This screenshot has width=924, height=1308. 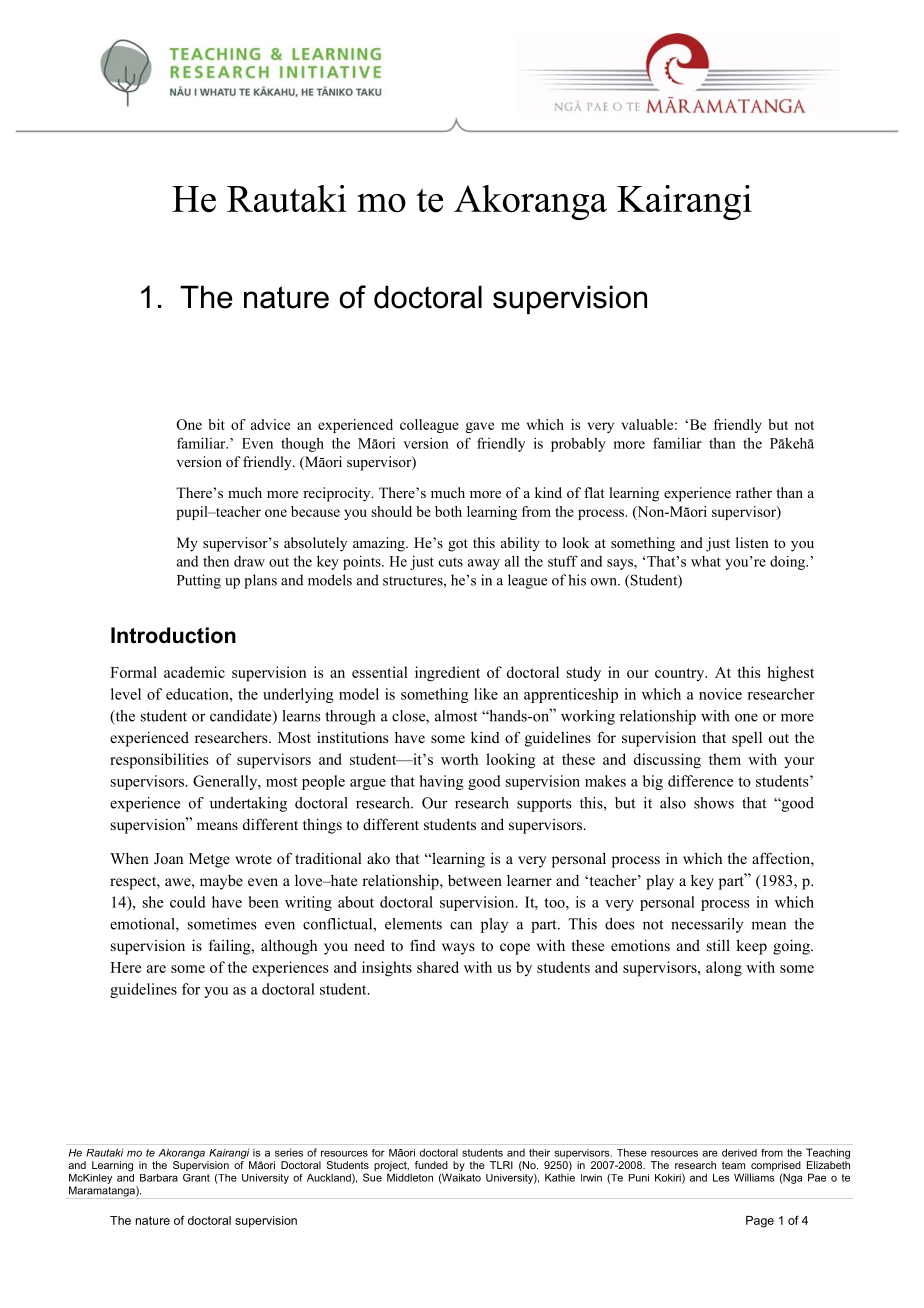 What do you see at coordinates (216, 424) in the screenshot?
I see `bit` at bounding box center [216, 424].
